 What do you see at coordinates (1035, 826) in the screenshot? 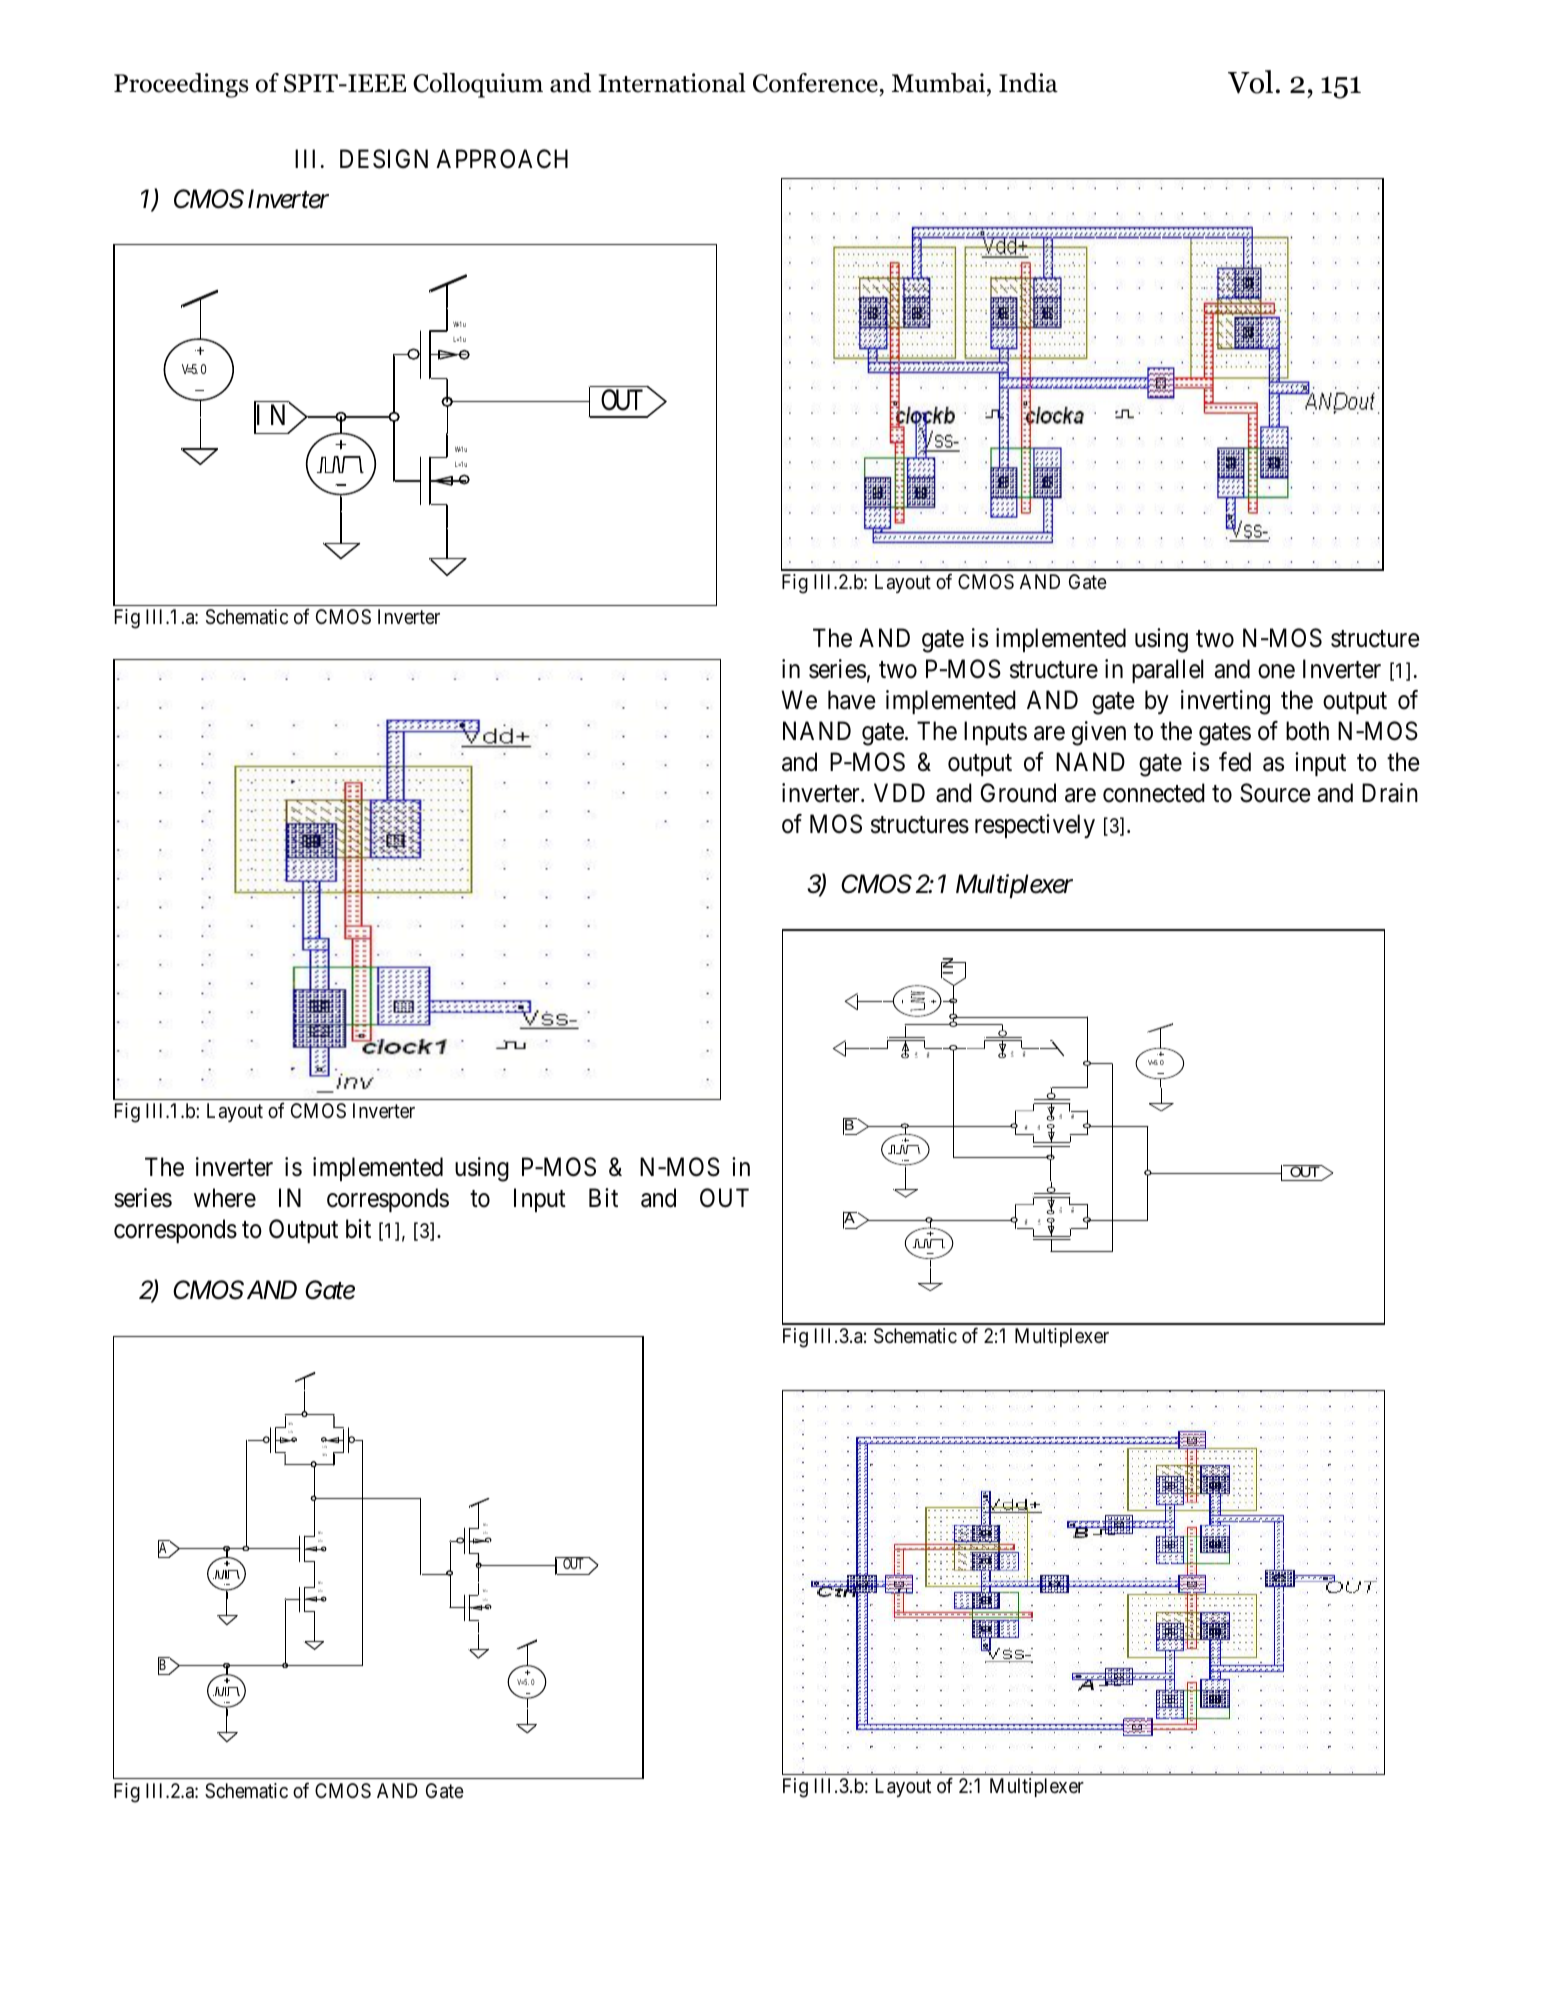
I see `respectively` at bounding box center [1035, 826].
